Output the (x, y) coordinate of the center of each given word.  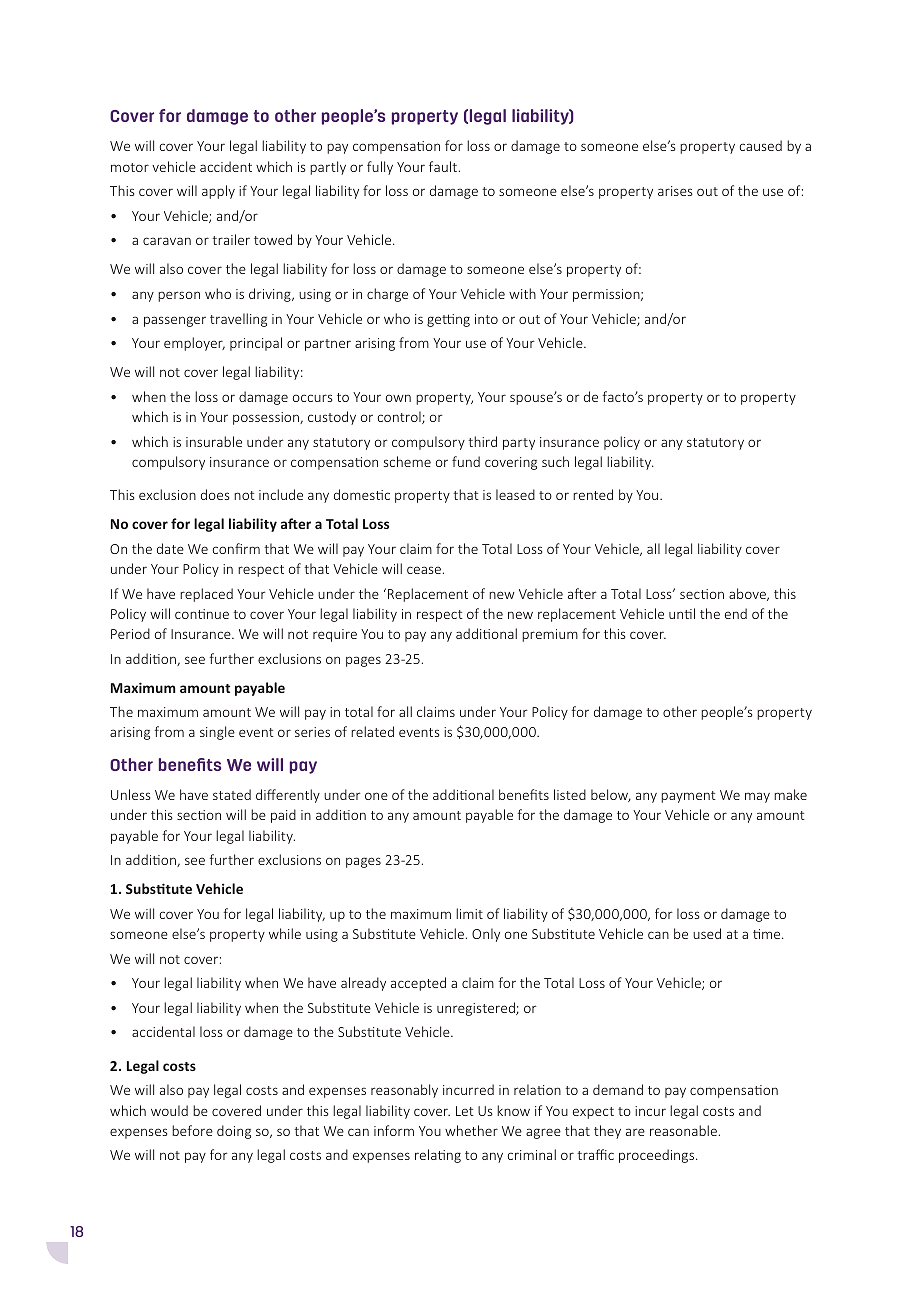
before (192, 1130)
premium (550, 635)
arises (675, 191)
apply (218, 192)
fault (443, 166)
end (736, 613)
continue (202, 614)
